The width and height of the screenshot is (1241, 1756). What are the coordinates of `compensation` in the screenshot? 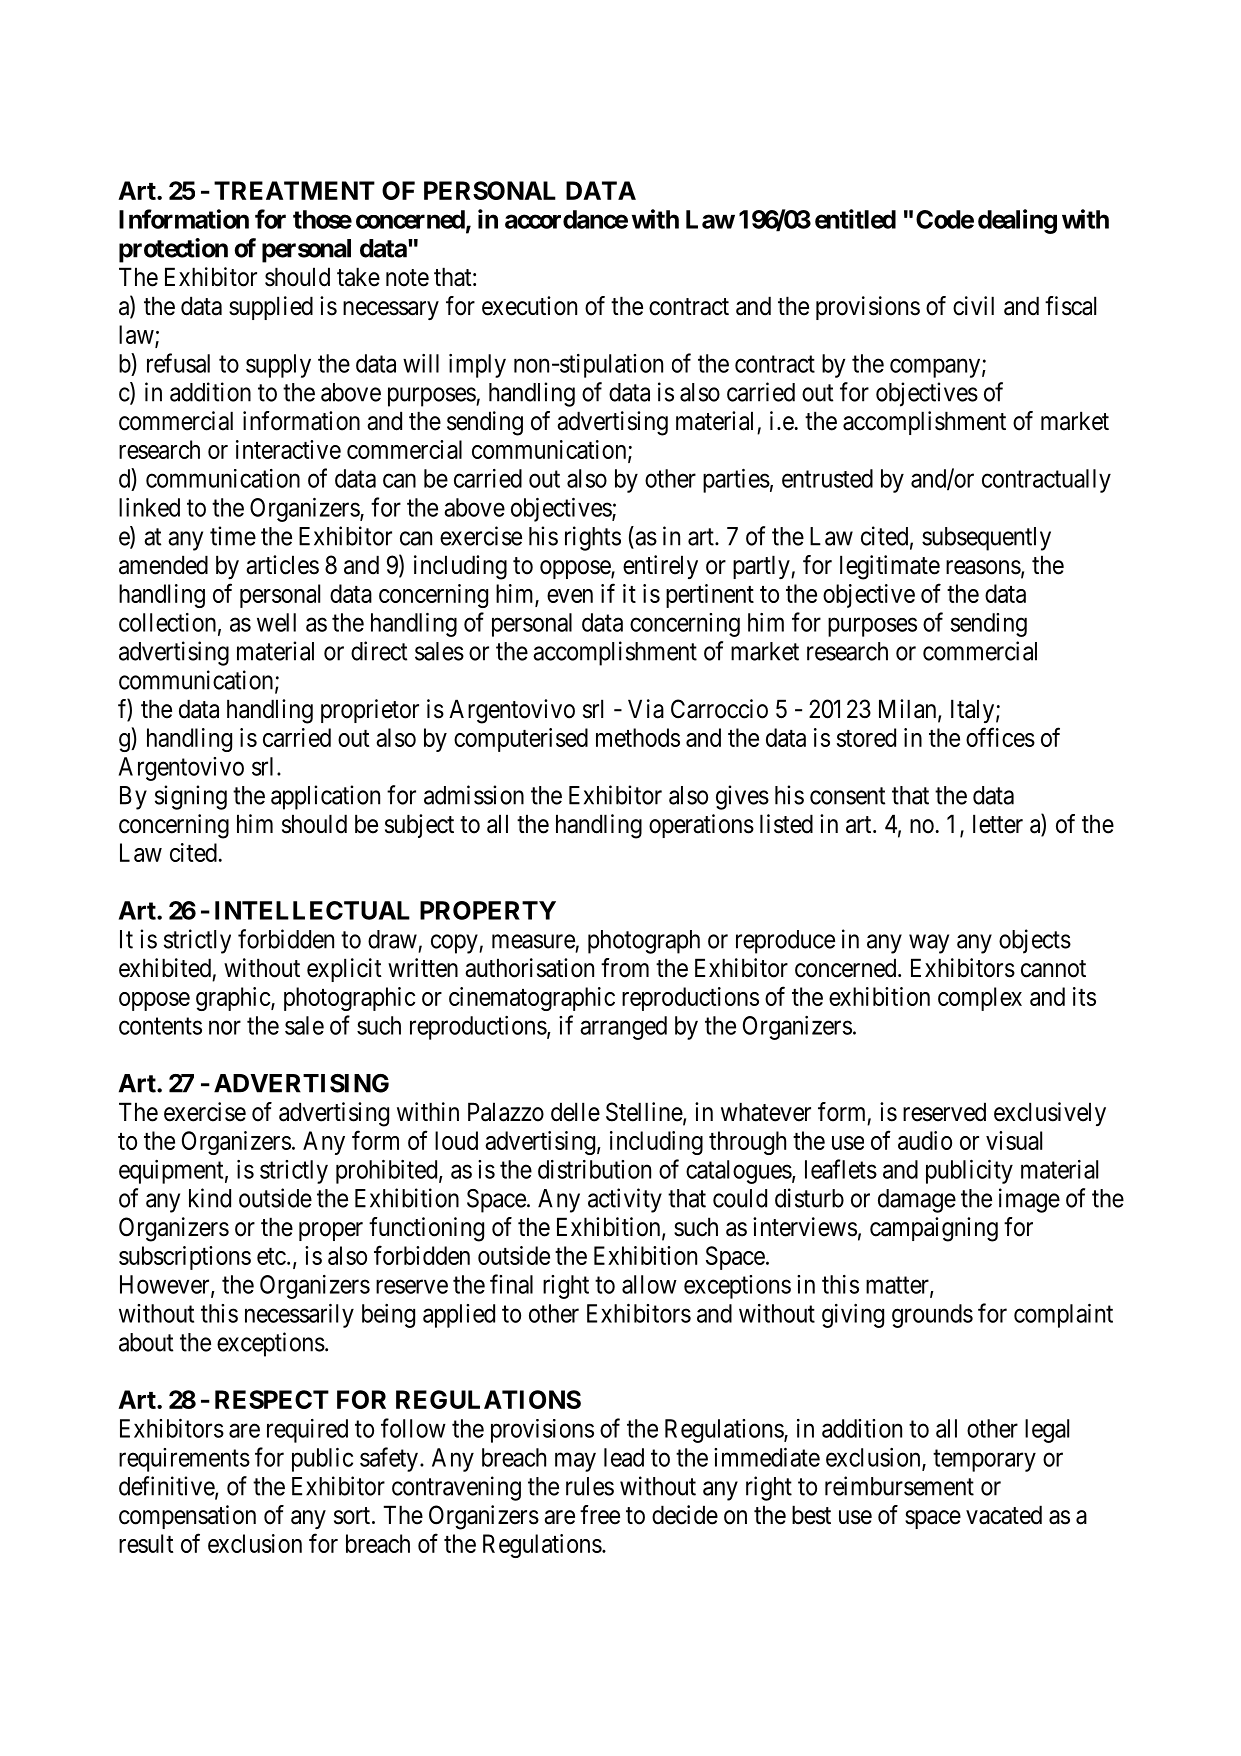 It's located at (187, 1517).
